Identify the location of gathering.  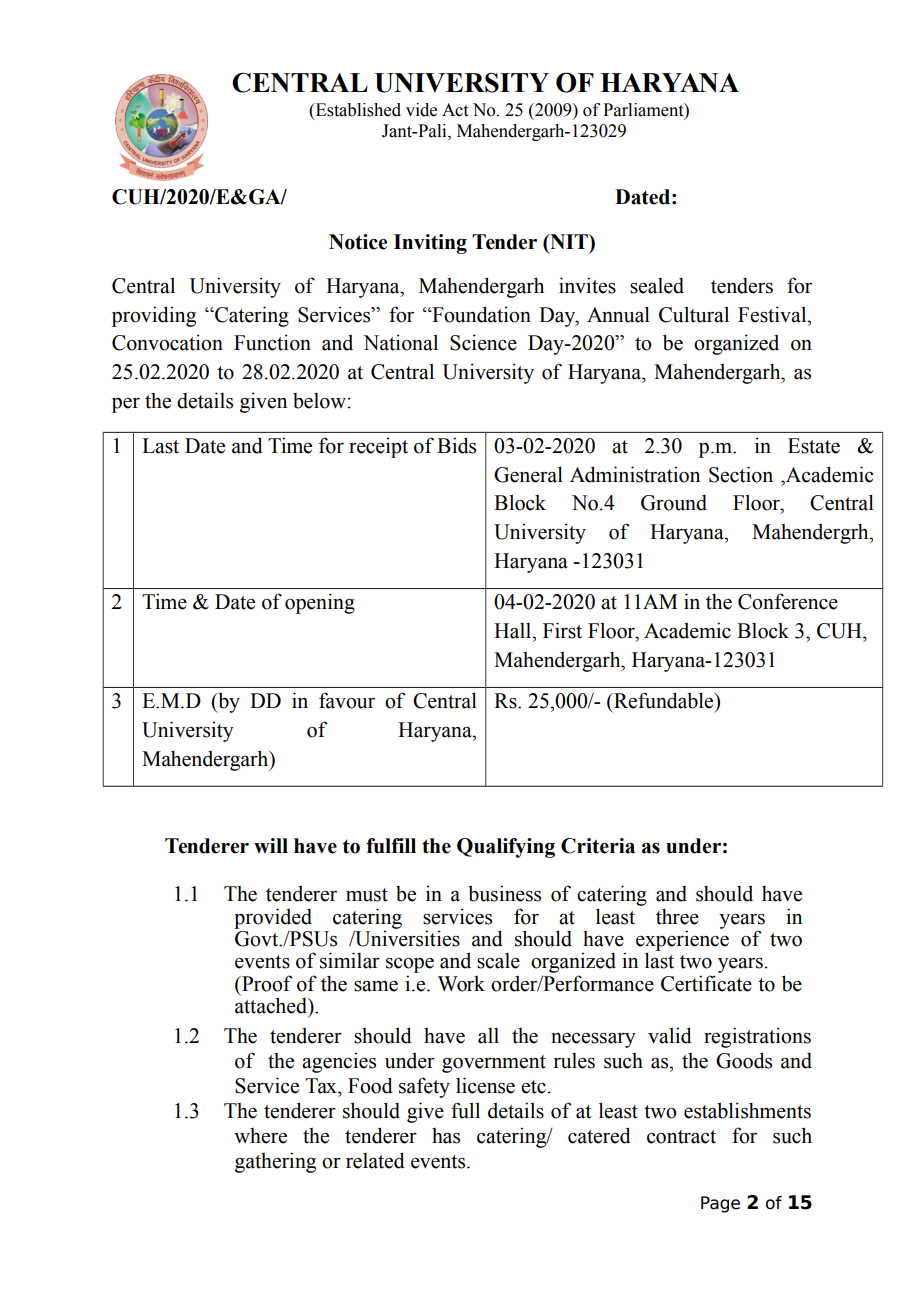
(275, 1162).
